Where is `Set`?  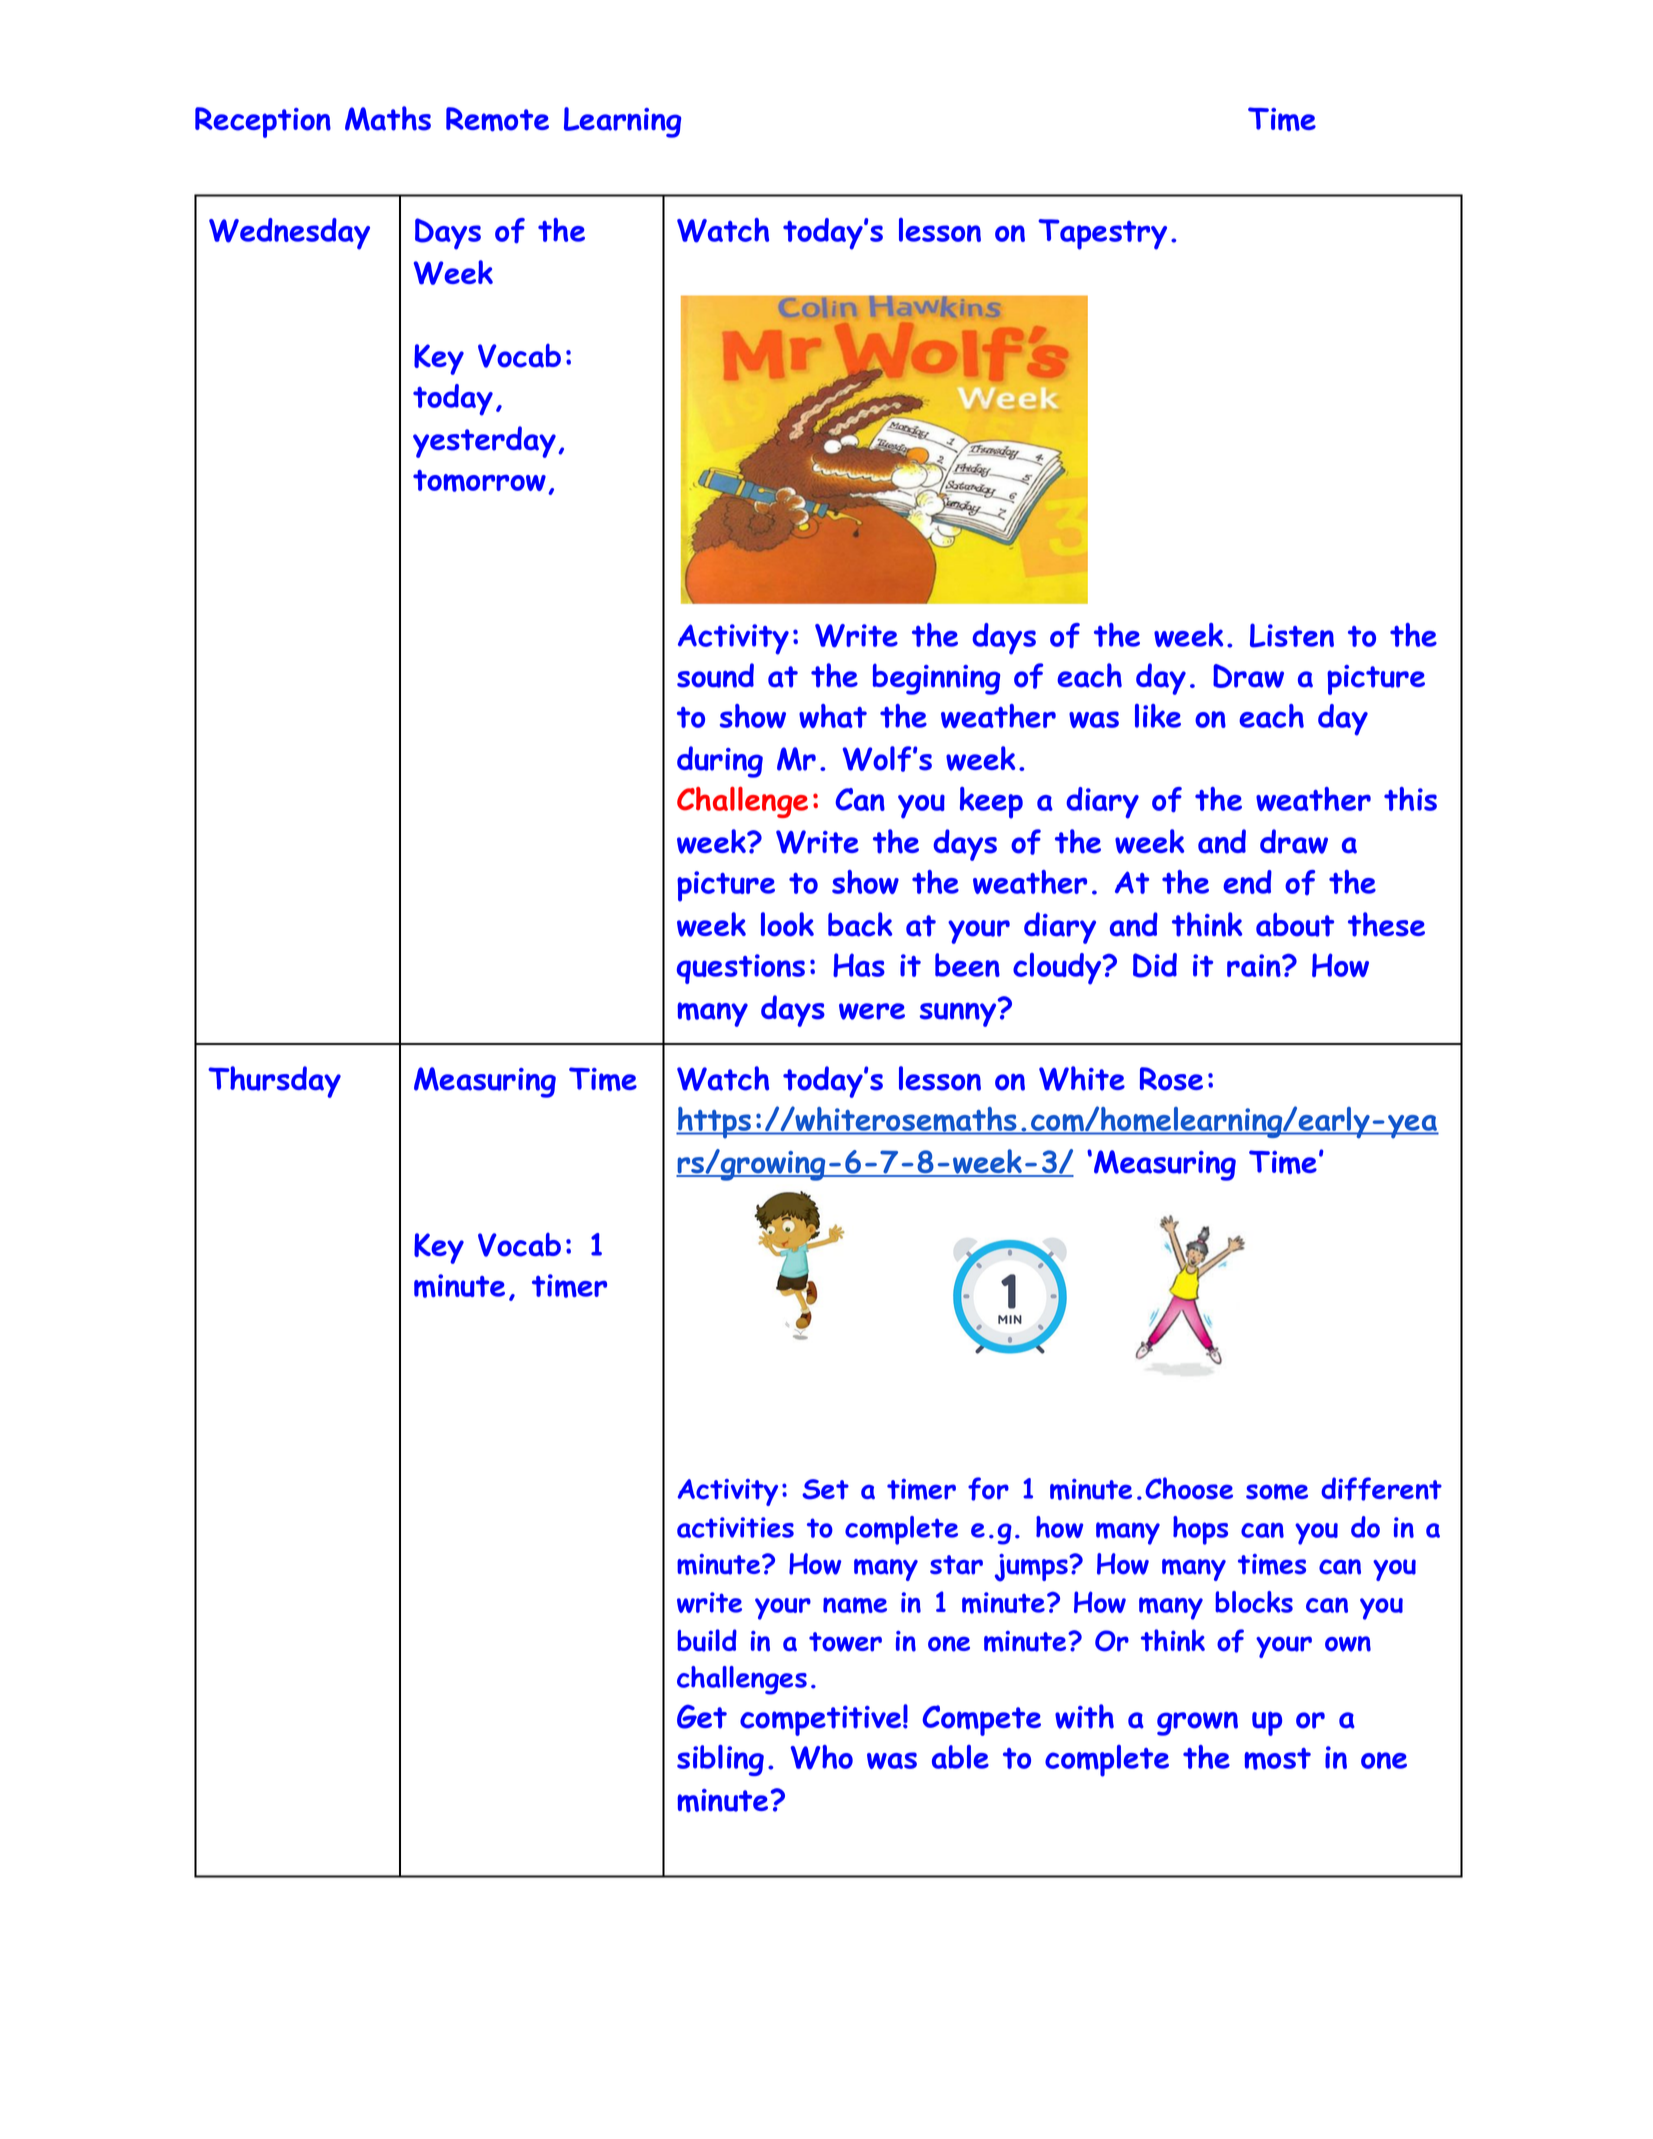
Set is located at coordinates (825, 1489).
